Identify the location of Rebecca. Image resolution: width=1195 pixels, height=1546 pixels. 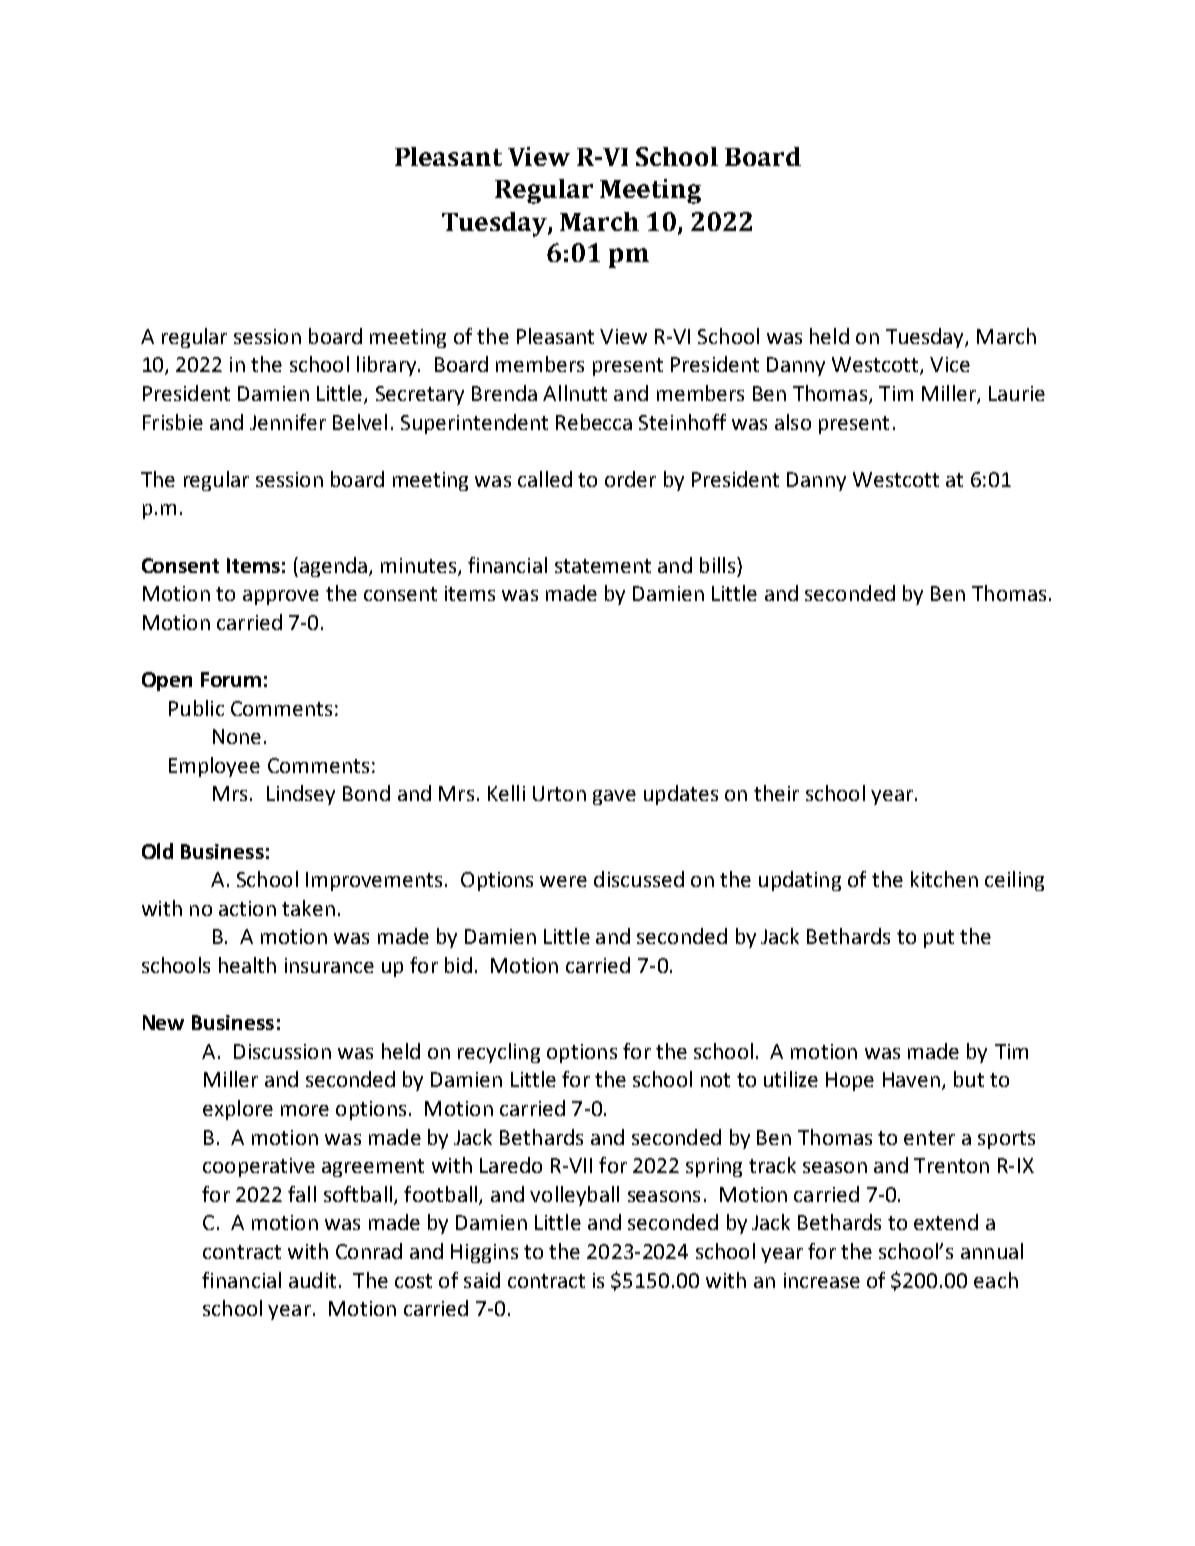
(594, 422).
